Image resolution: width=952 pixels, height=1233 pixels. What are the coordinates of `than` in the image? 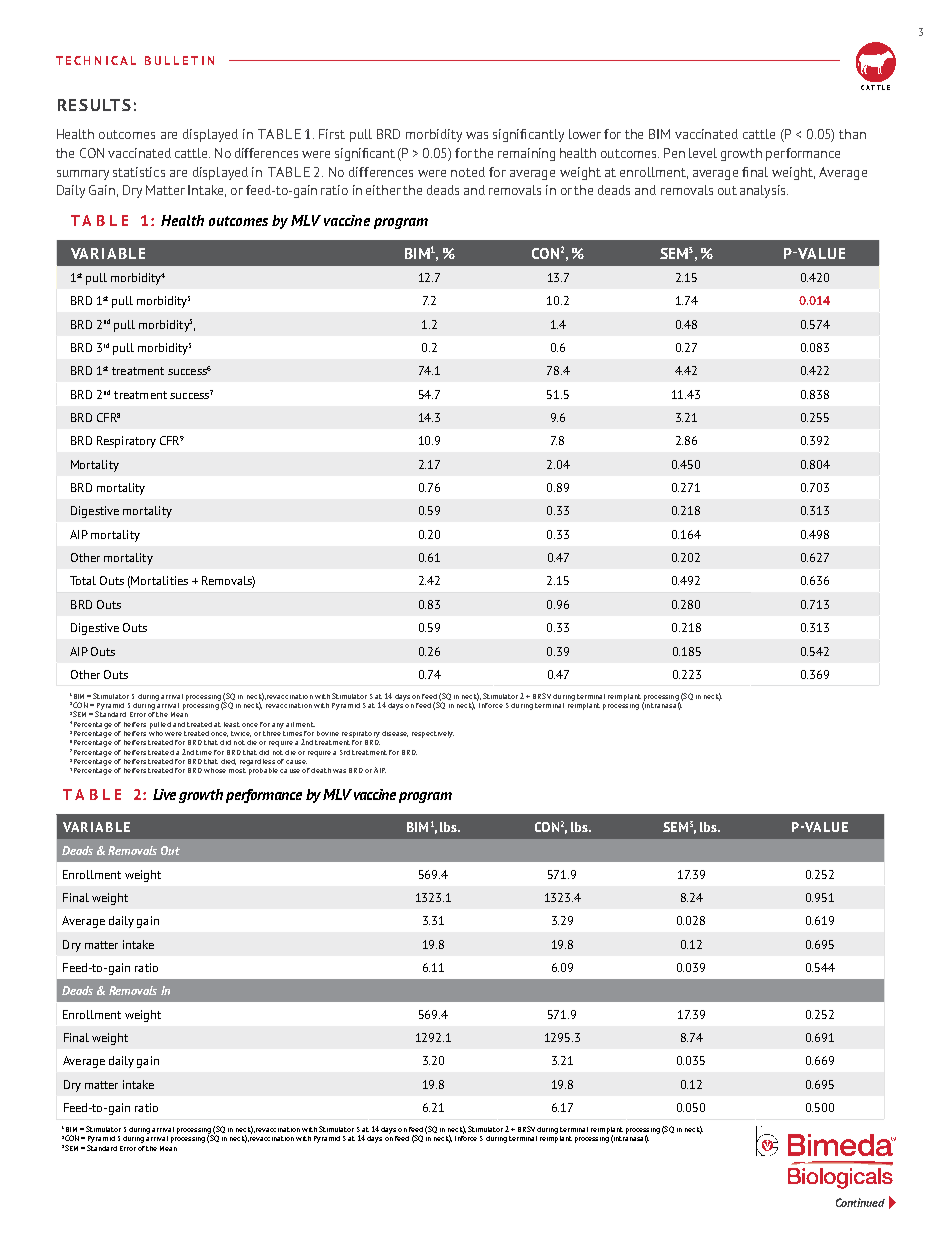 It's located at (852, 134).
